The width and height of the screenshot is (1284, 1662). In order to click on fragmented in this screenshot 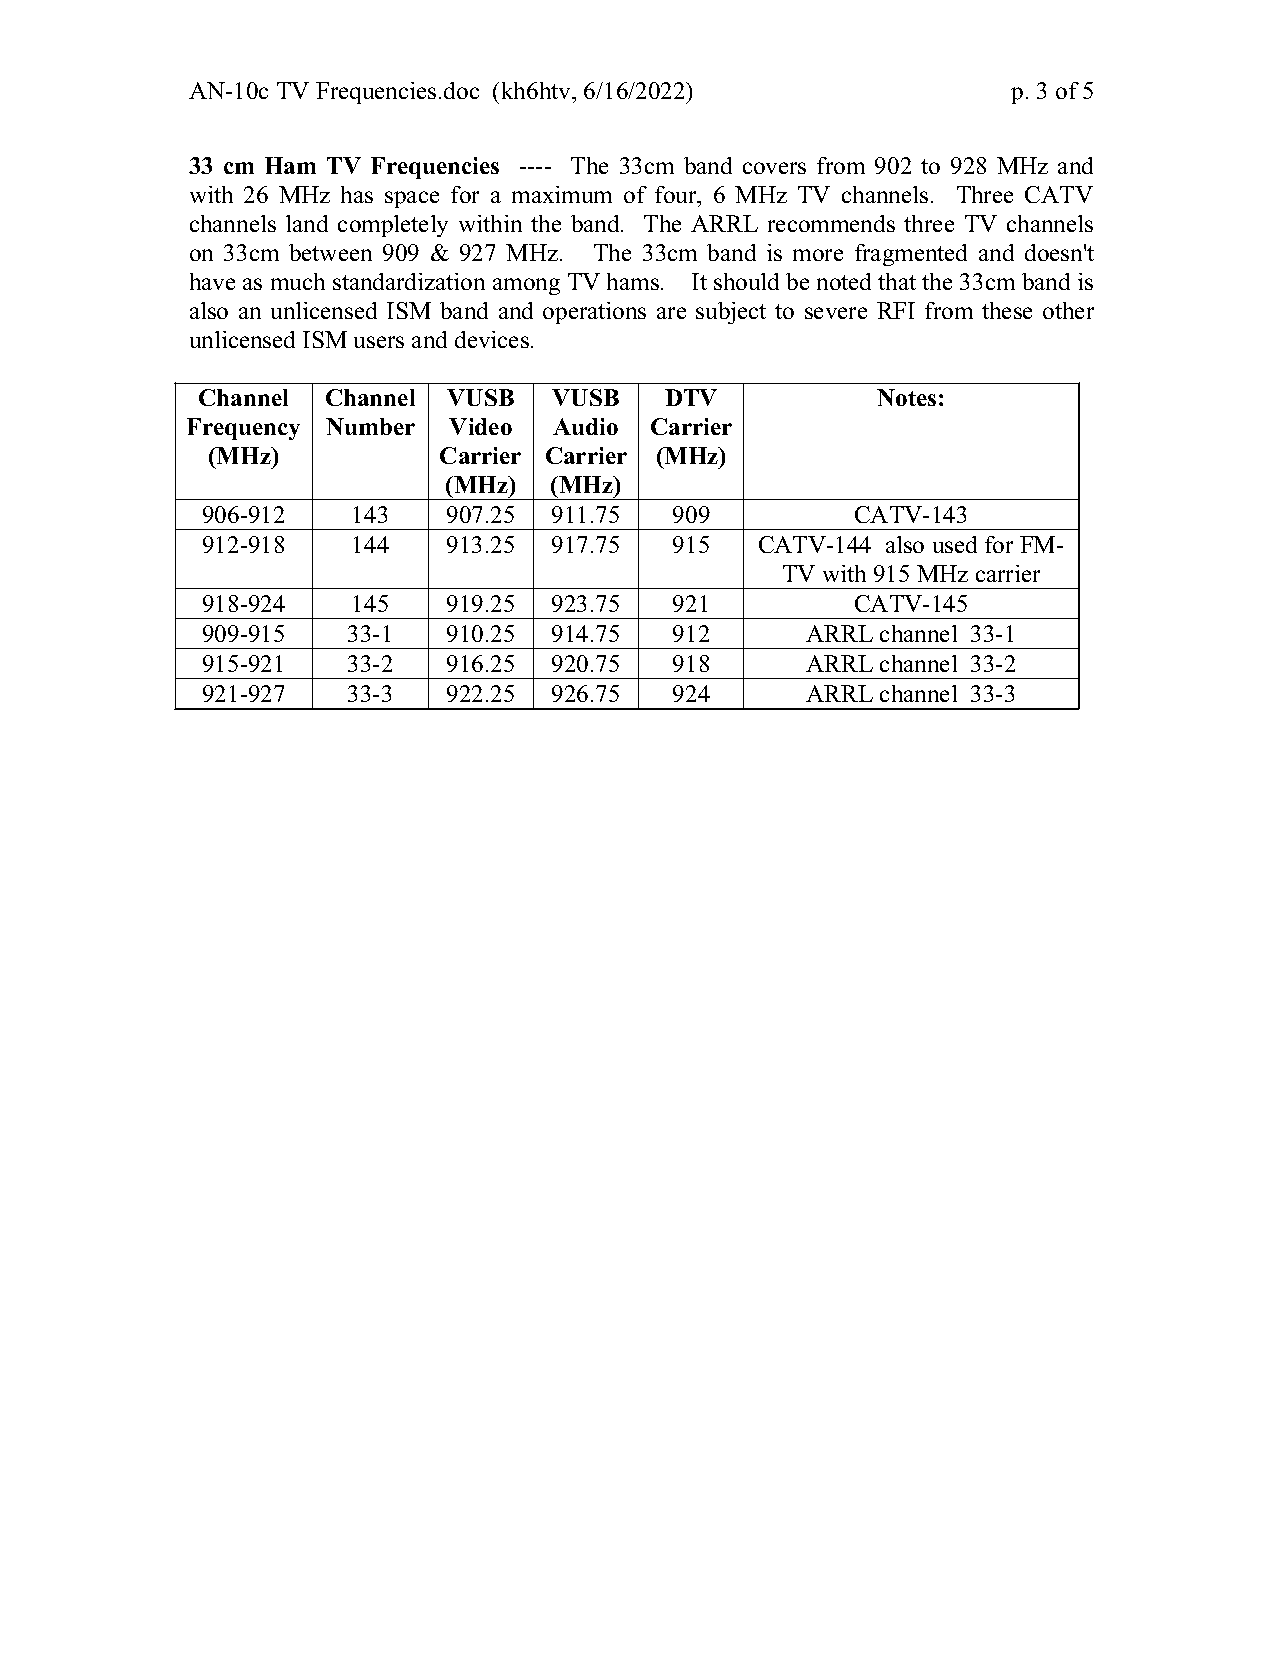, I will do `click(911, 255)`.
